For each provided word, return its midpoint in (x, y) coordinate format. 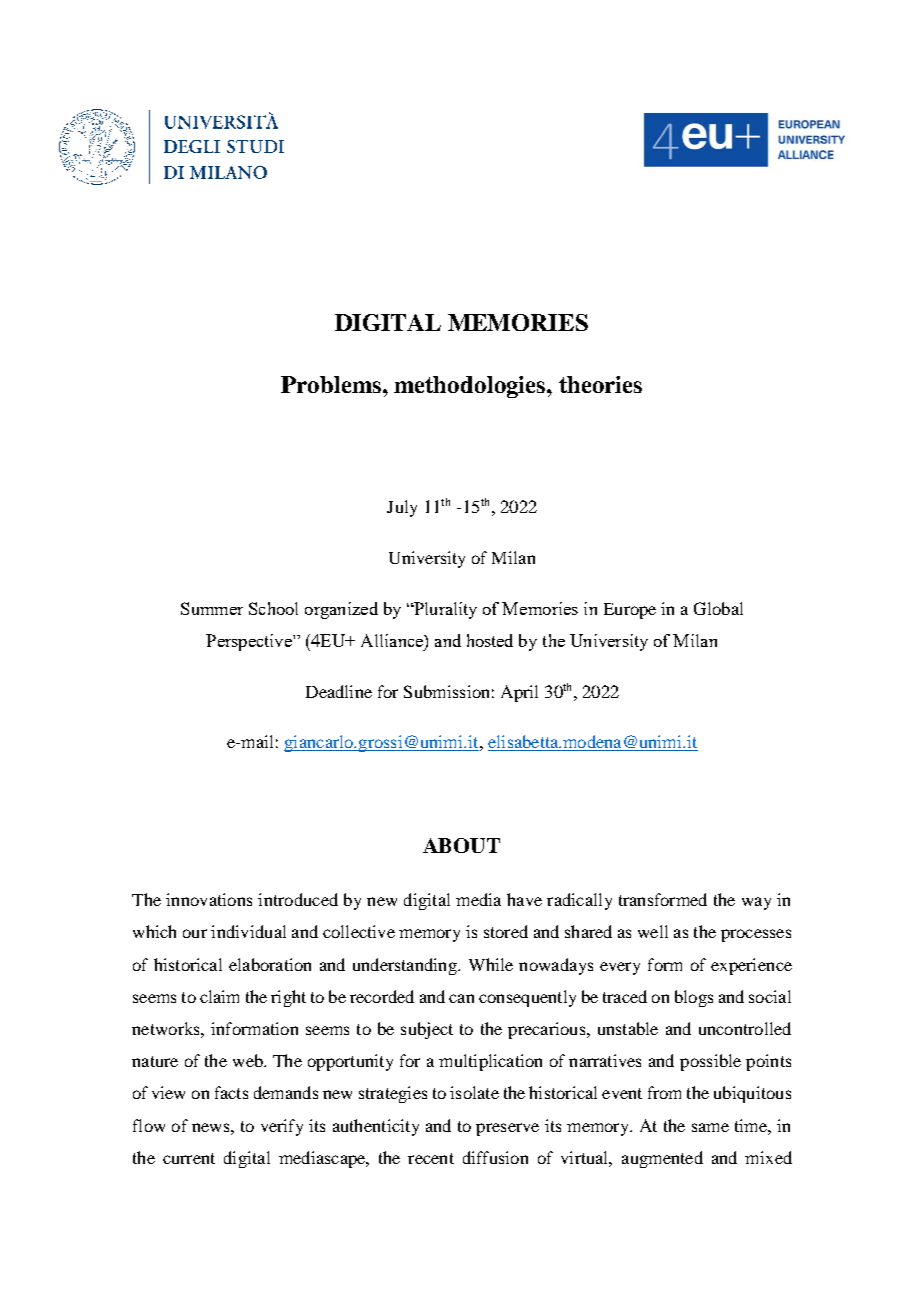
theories (600, 384)
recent (431, 1158)
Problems (332, 384)
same (710, 1127)
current (189, 1158)
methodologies (471, 387)
